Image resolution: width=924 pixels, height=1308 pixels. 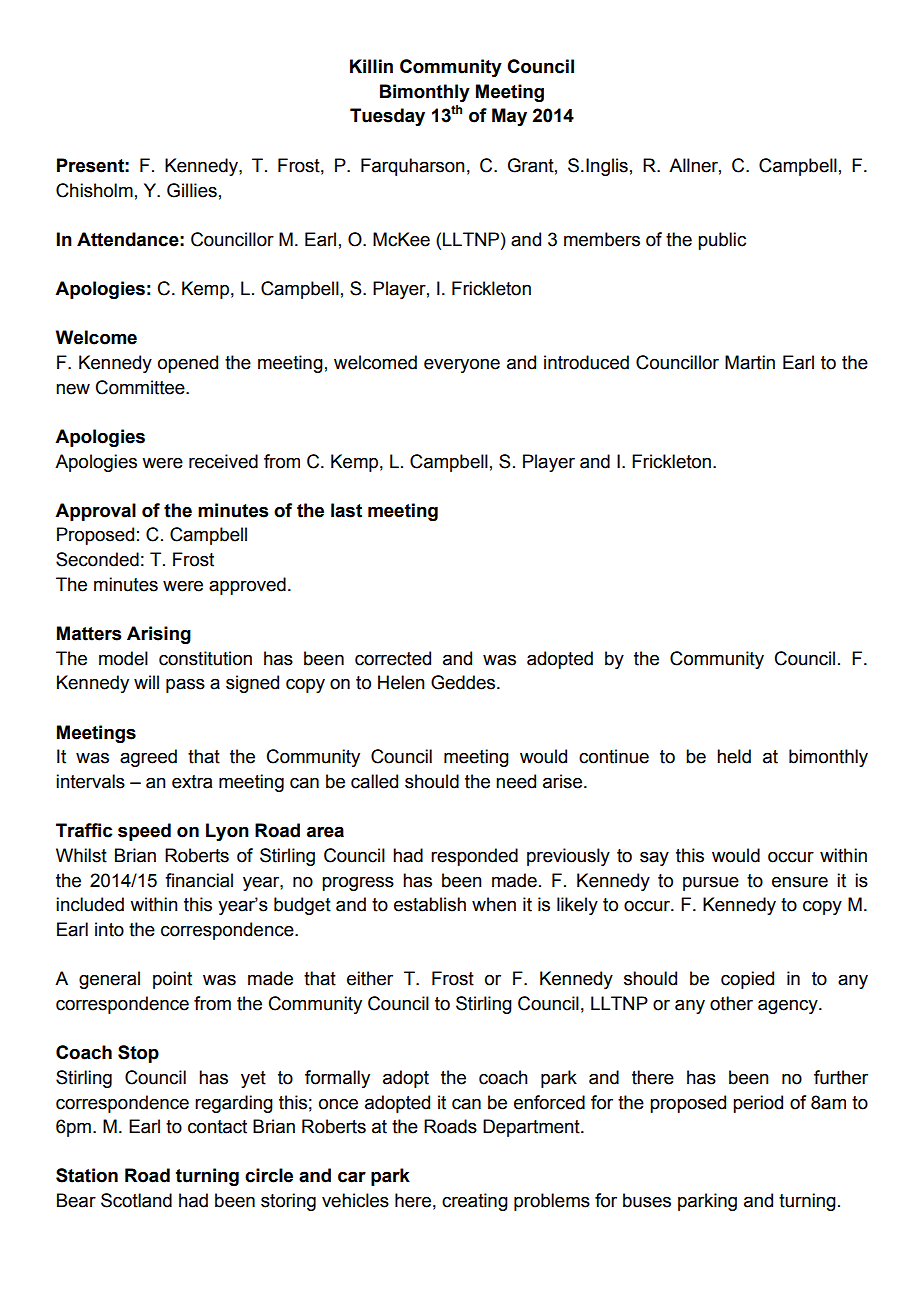 What do you see at coordinates (734, 756) in the screenshot?
I see `held` at bounding box center [734, 756].
